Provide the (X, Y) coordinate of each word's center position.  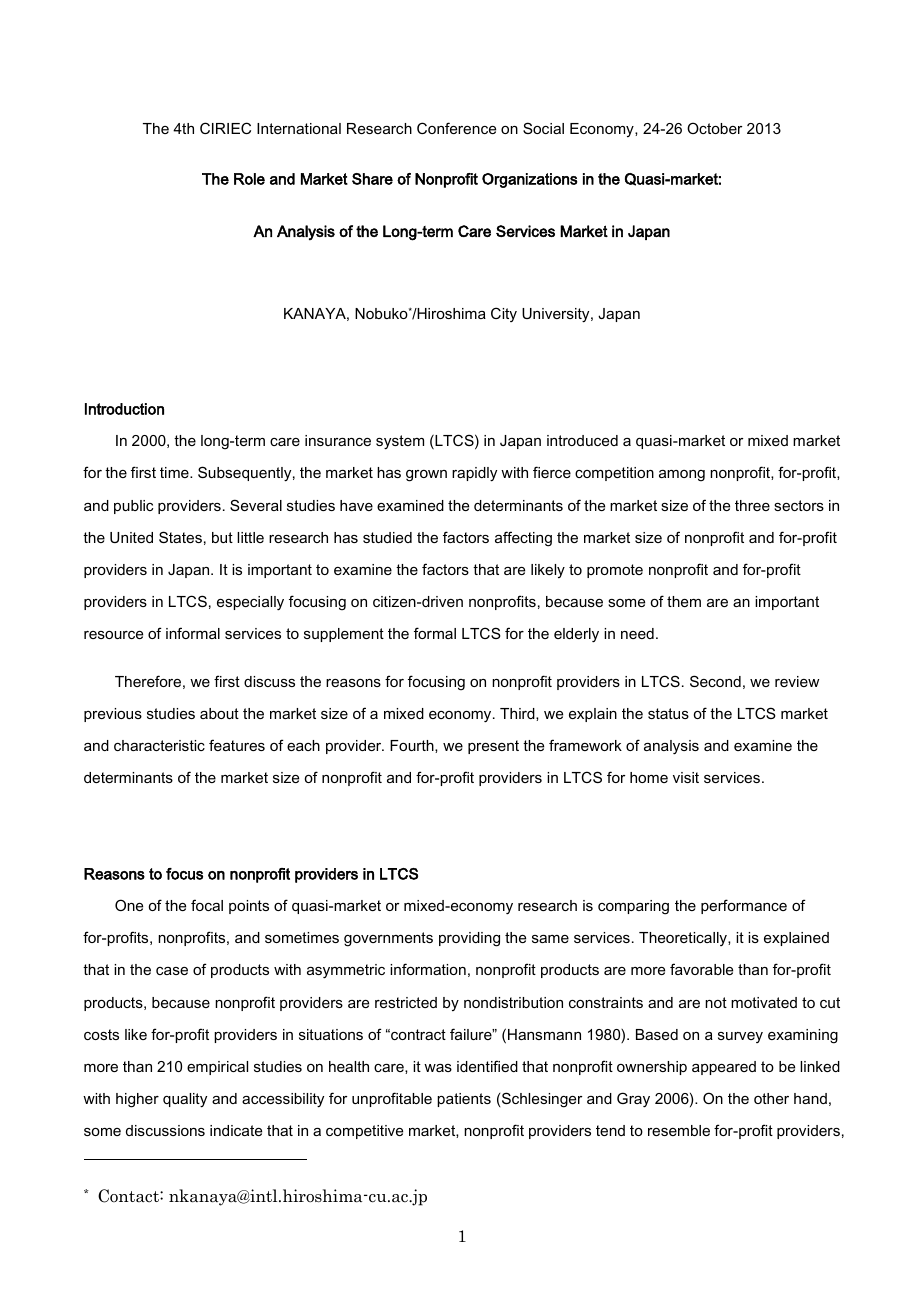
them (684, 601)
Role (249, 179)
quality (185, 1100)
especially (250, 603)
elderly (576, 635)
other (771, 1098)
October (714, 128)
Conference (456, 128)
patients (464, 1100)
